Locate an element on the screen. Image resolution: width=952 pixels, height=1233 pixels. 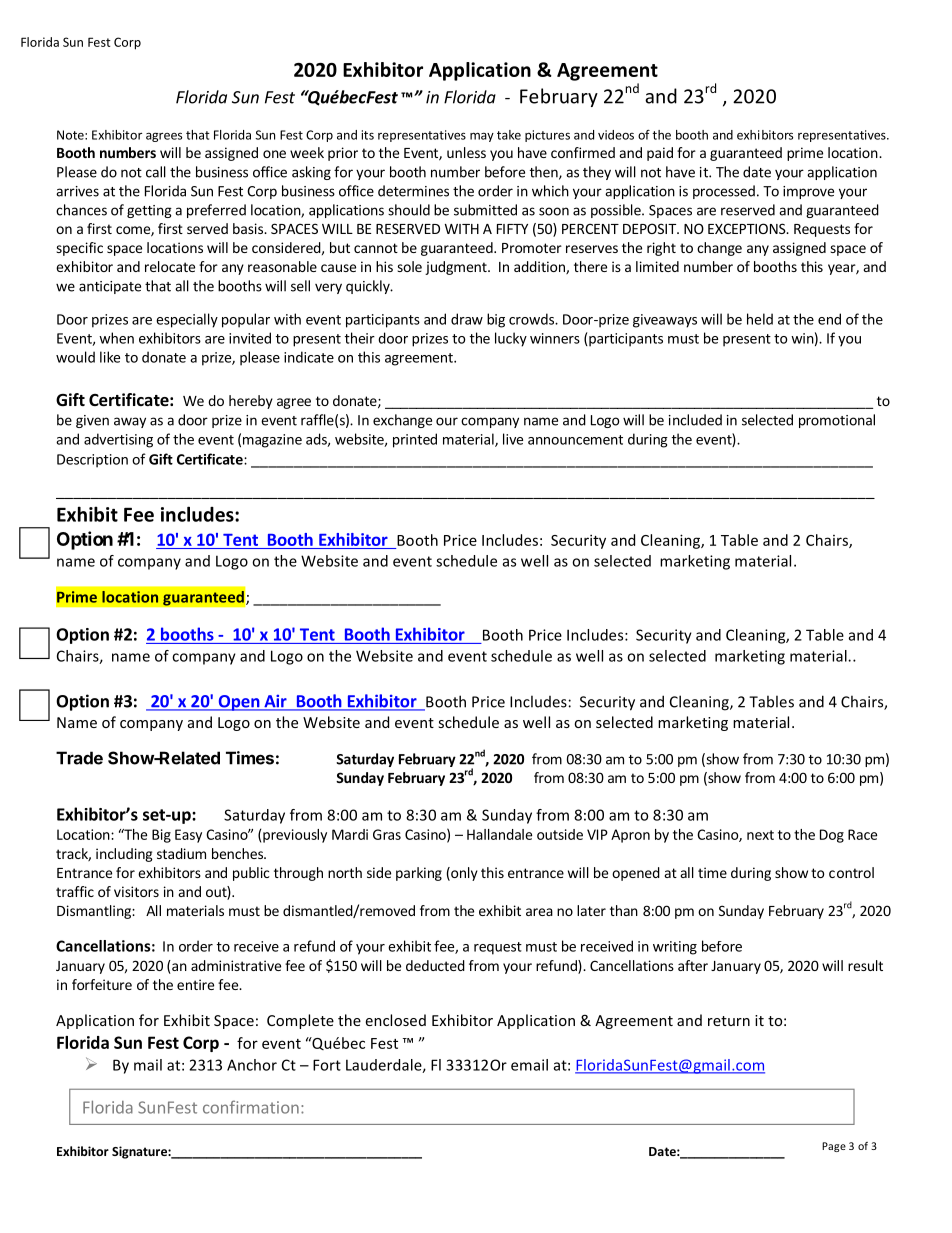
Fort is located at coordinates (327, 1065).
